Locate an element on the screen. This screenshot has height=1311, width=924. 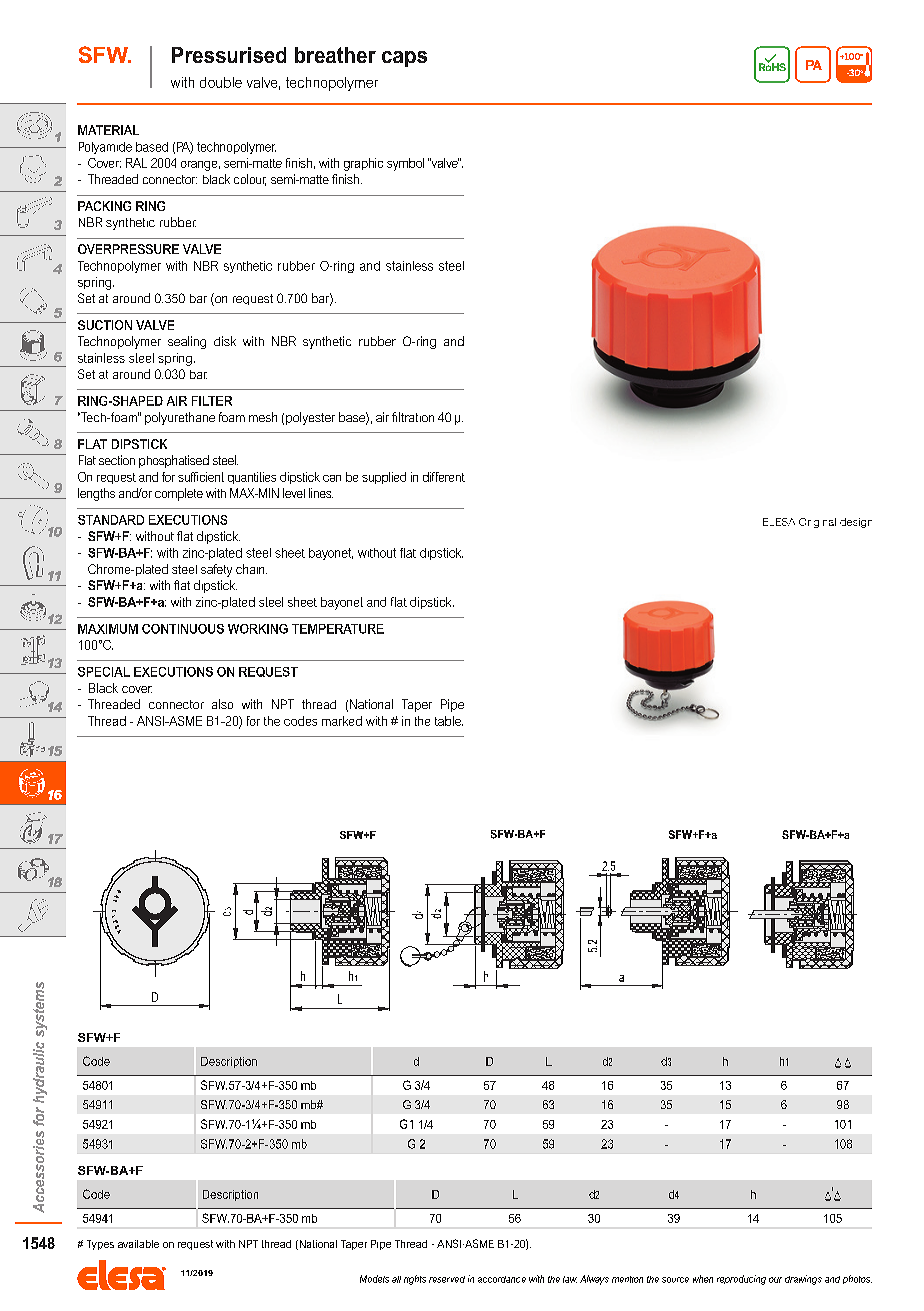
reproducing is located at coordinates (741, 1280).
